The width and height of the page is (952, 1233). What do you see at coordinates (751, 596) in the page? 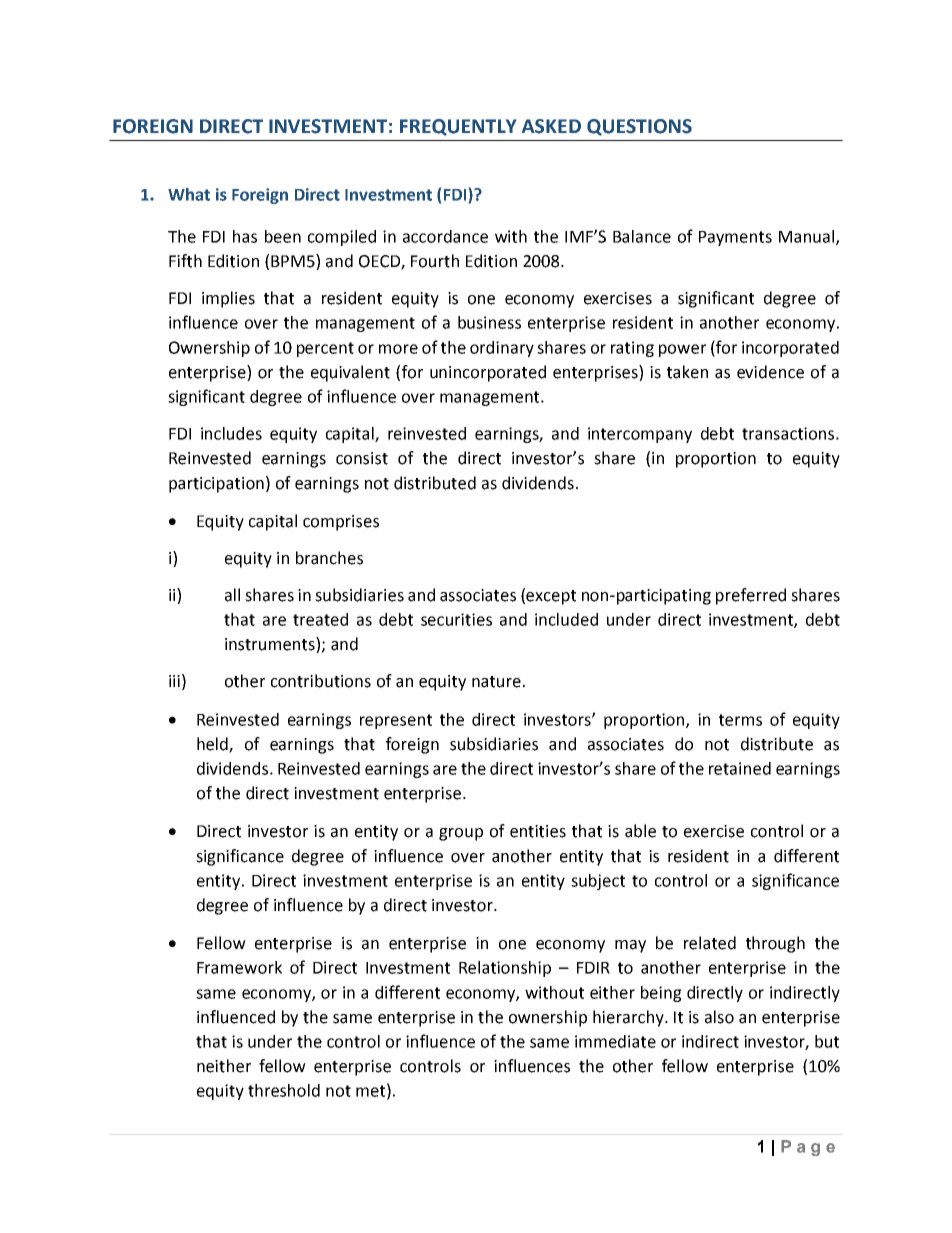
I see `preferred` at bounding box center [751, 596].
